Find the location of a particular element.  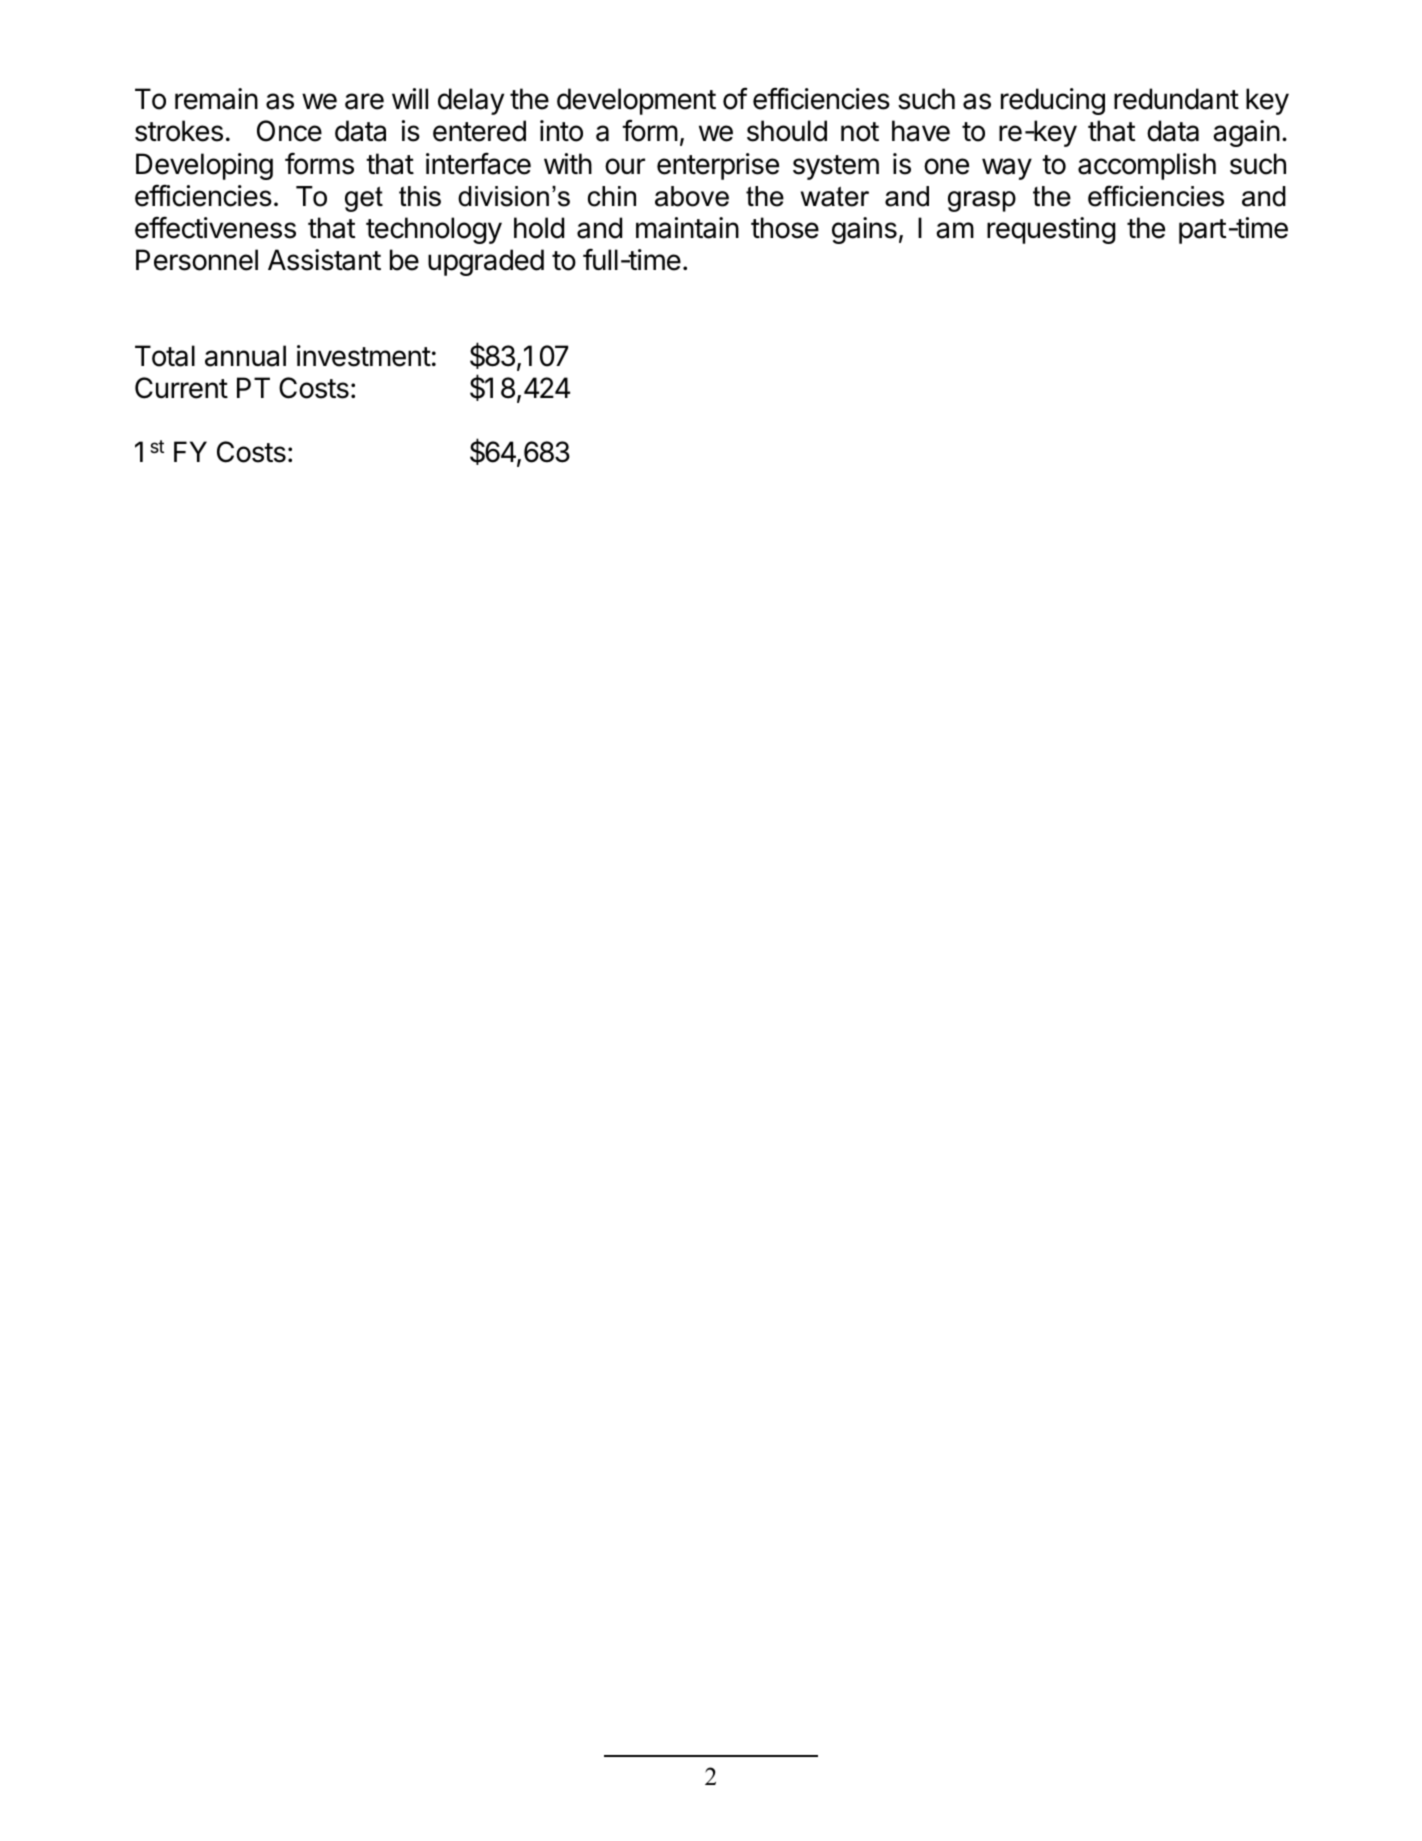

reducing is located at coordinates (1053, 101).
